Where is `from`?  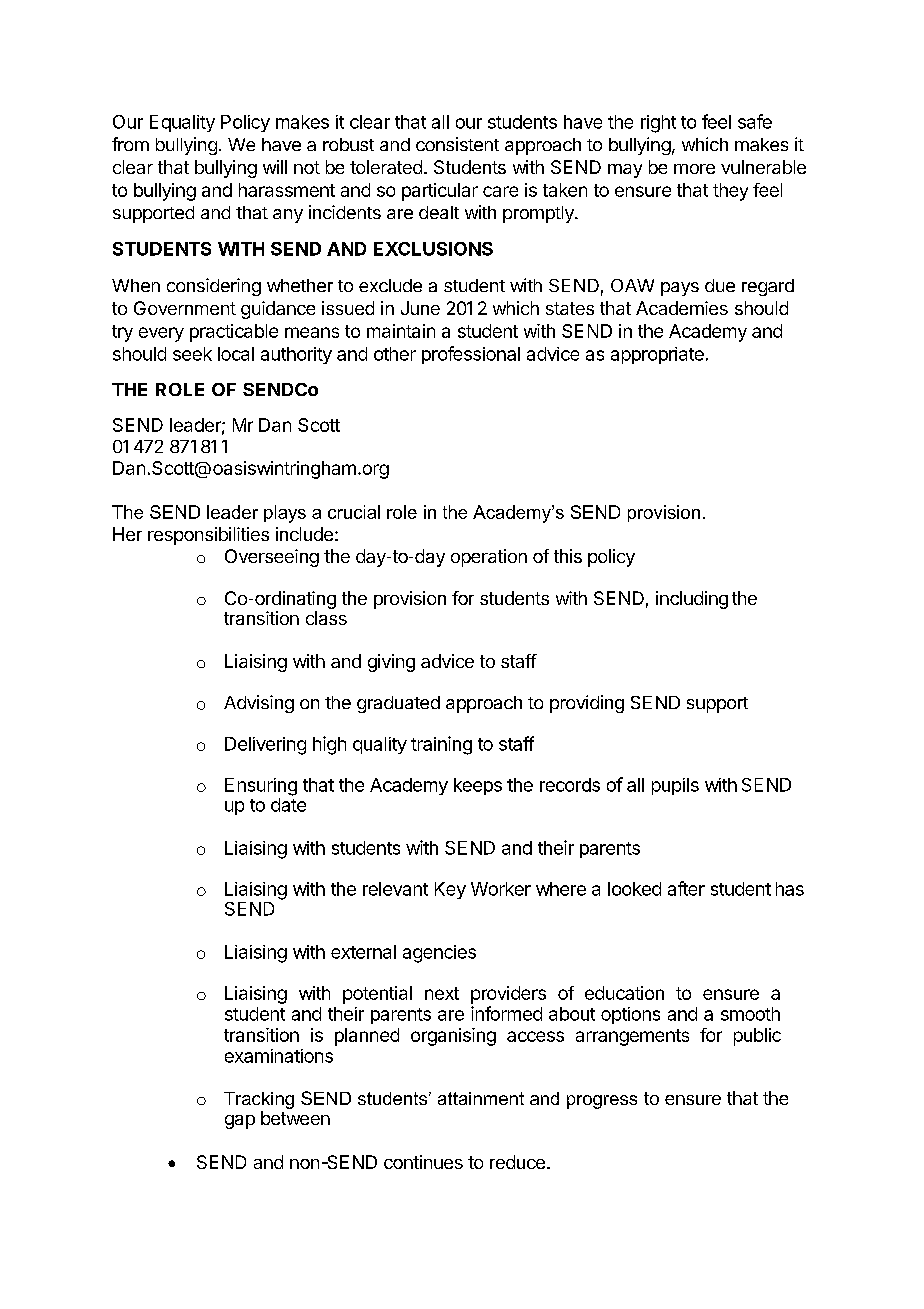
from is located at coordinates (130, 144).
